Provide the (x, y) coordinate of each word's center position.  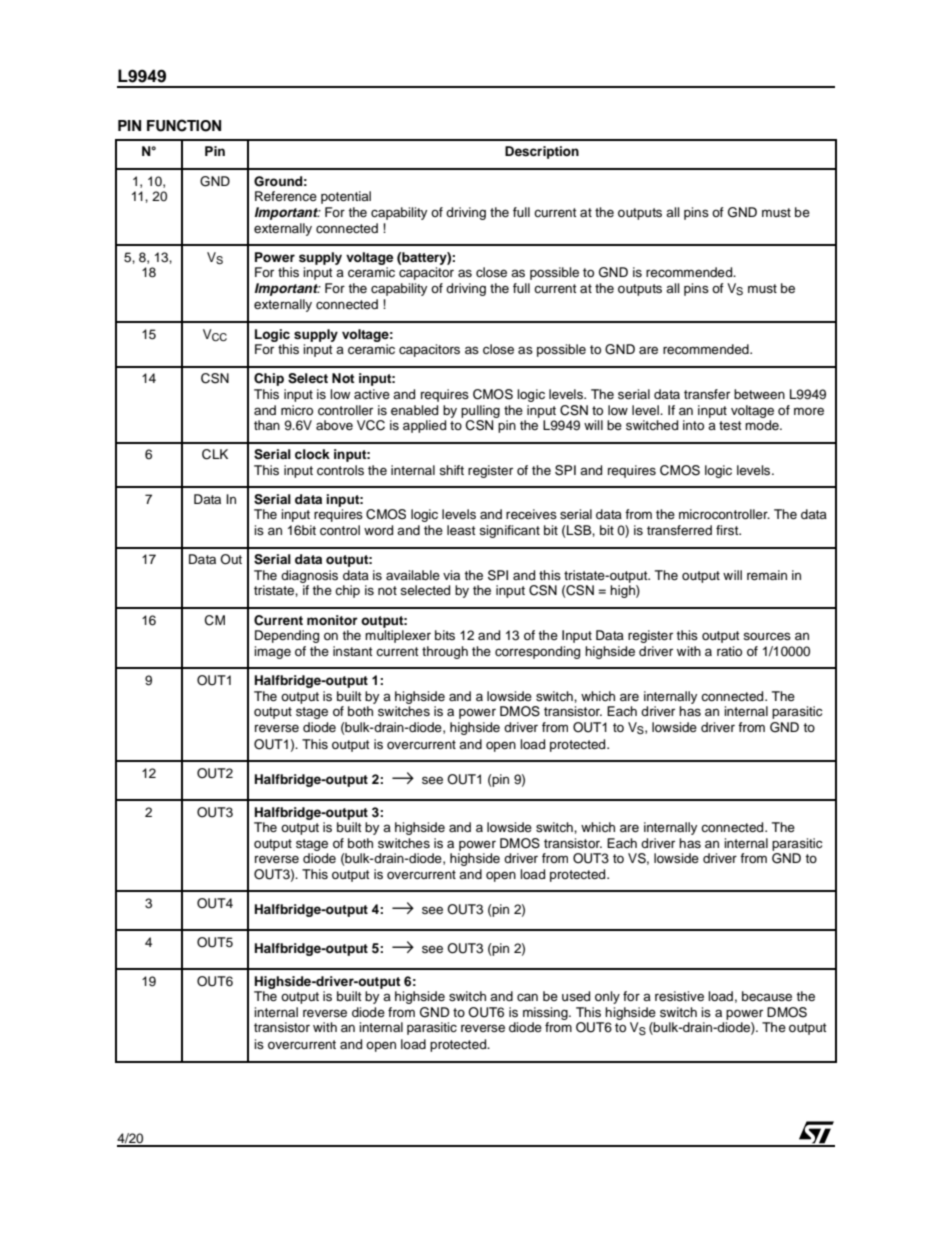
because (767, 996)
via (451, 575)
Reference (286, 196)
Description (542, 152)
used (576, 996)
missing (546, 1013)
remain (767, 575)
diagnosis (309, 576)
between (759, 394)
